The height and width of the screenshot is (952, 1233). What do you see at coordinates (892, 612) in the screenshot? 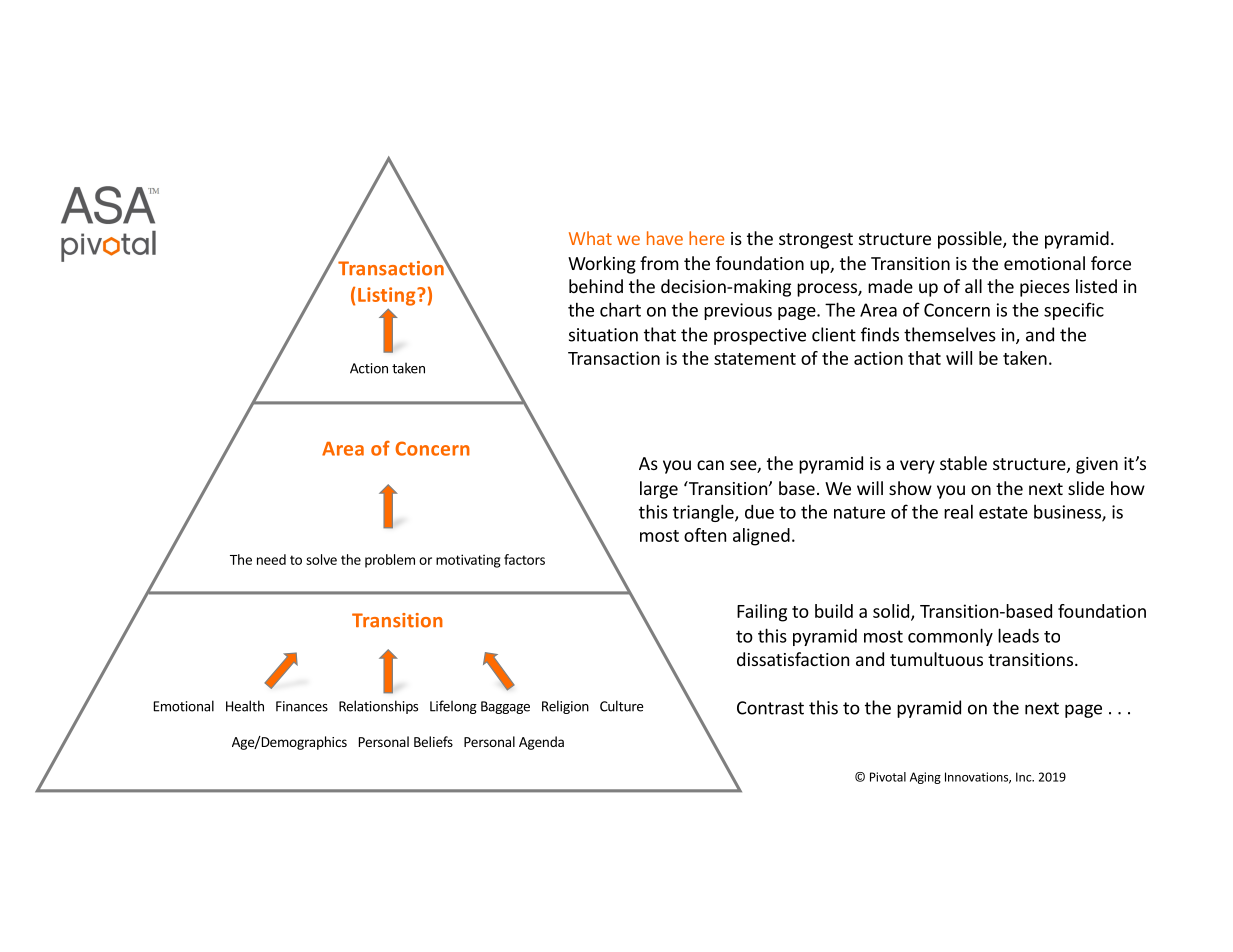
I see `solid` at bounding box center [892, 612].
